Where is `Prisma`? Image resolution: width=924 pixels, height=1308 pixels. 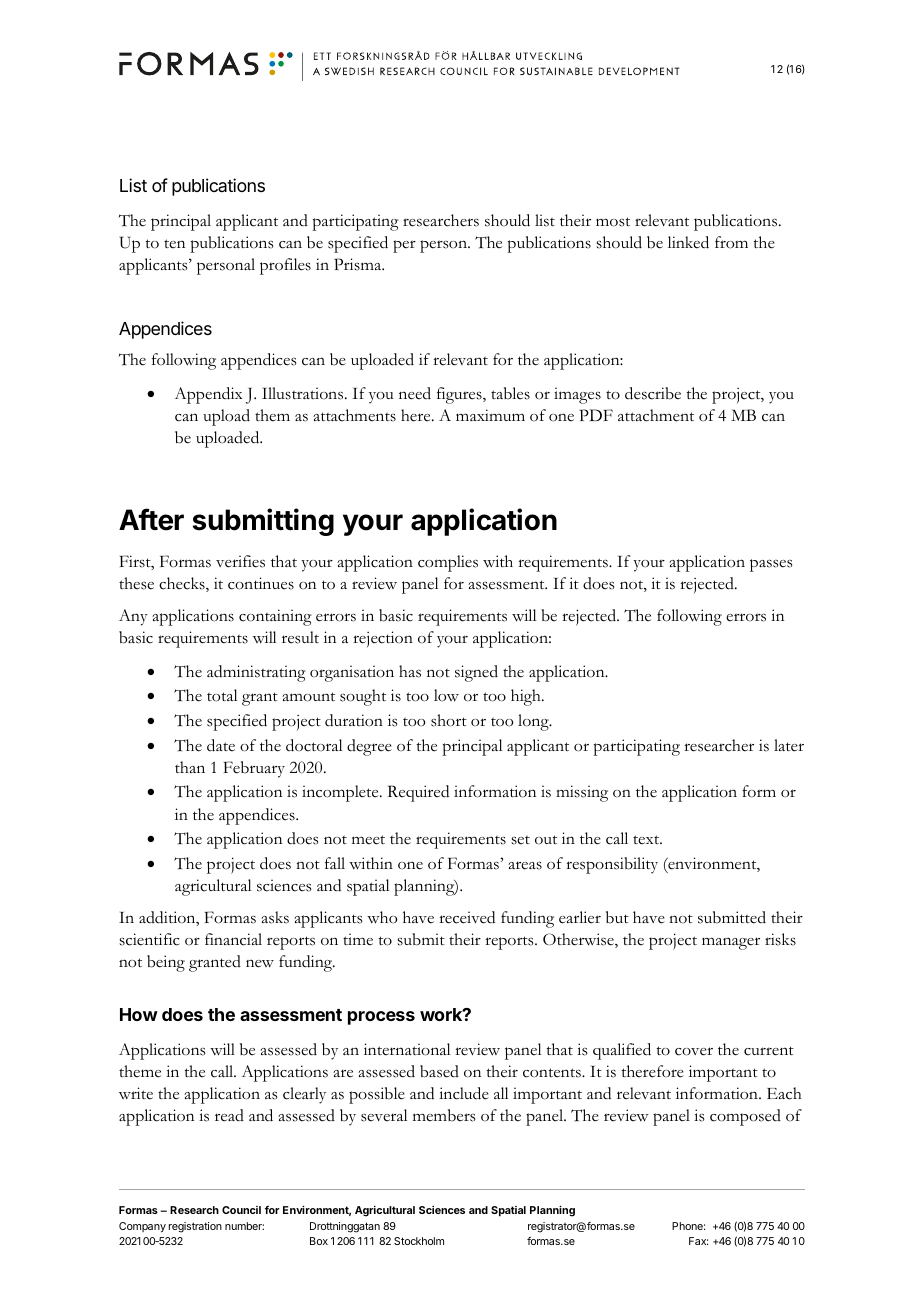 Prisma is located at coordinates (359, 264).
